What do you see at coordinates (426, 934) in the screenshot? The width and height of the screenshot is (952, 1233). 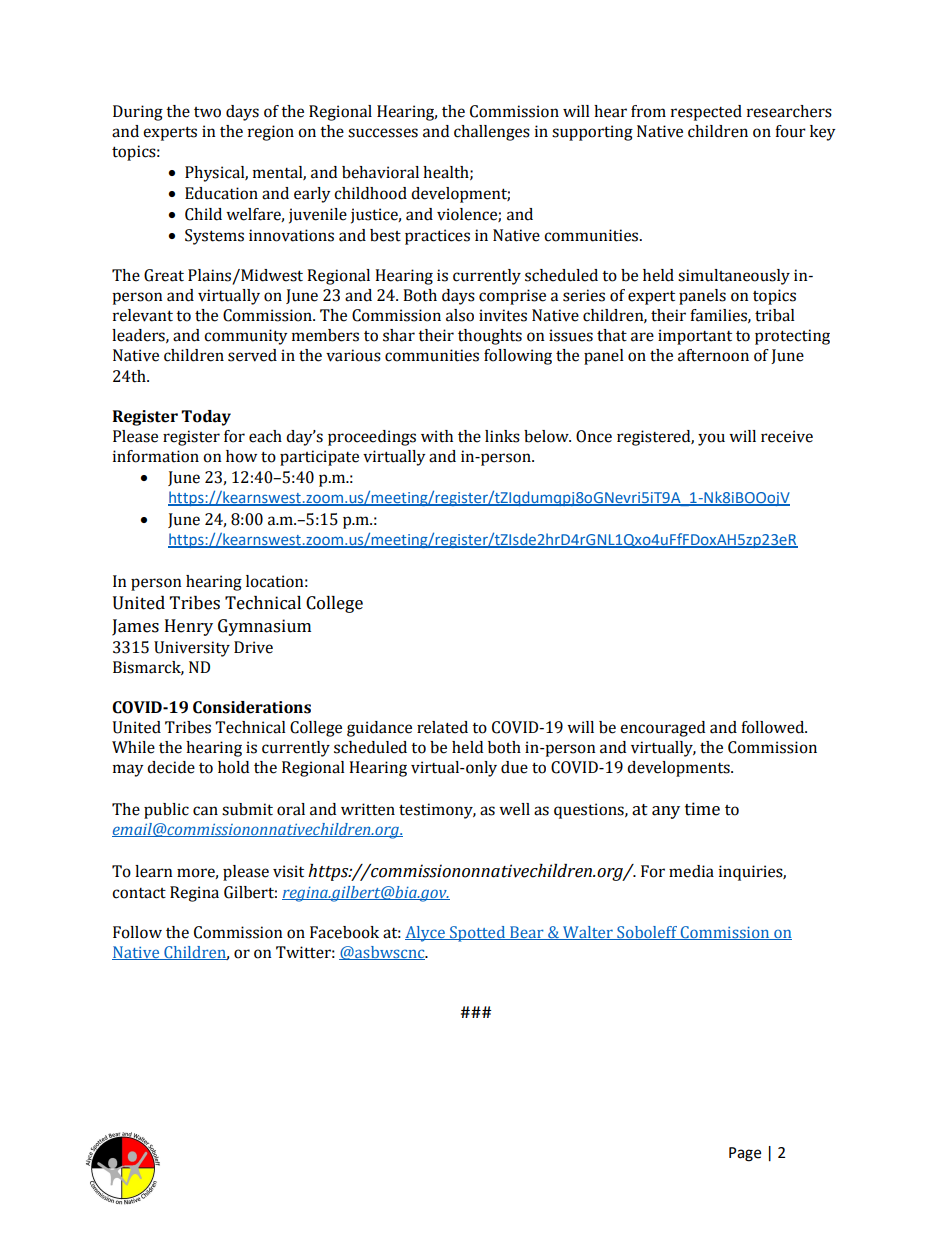 I see `Alyce` at bounding box center [426, 934].
